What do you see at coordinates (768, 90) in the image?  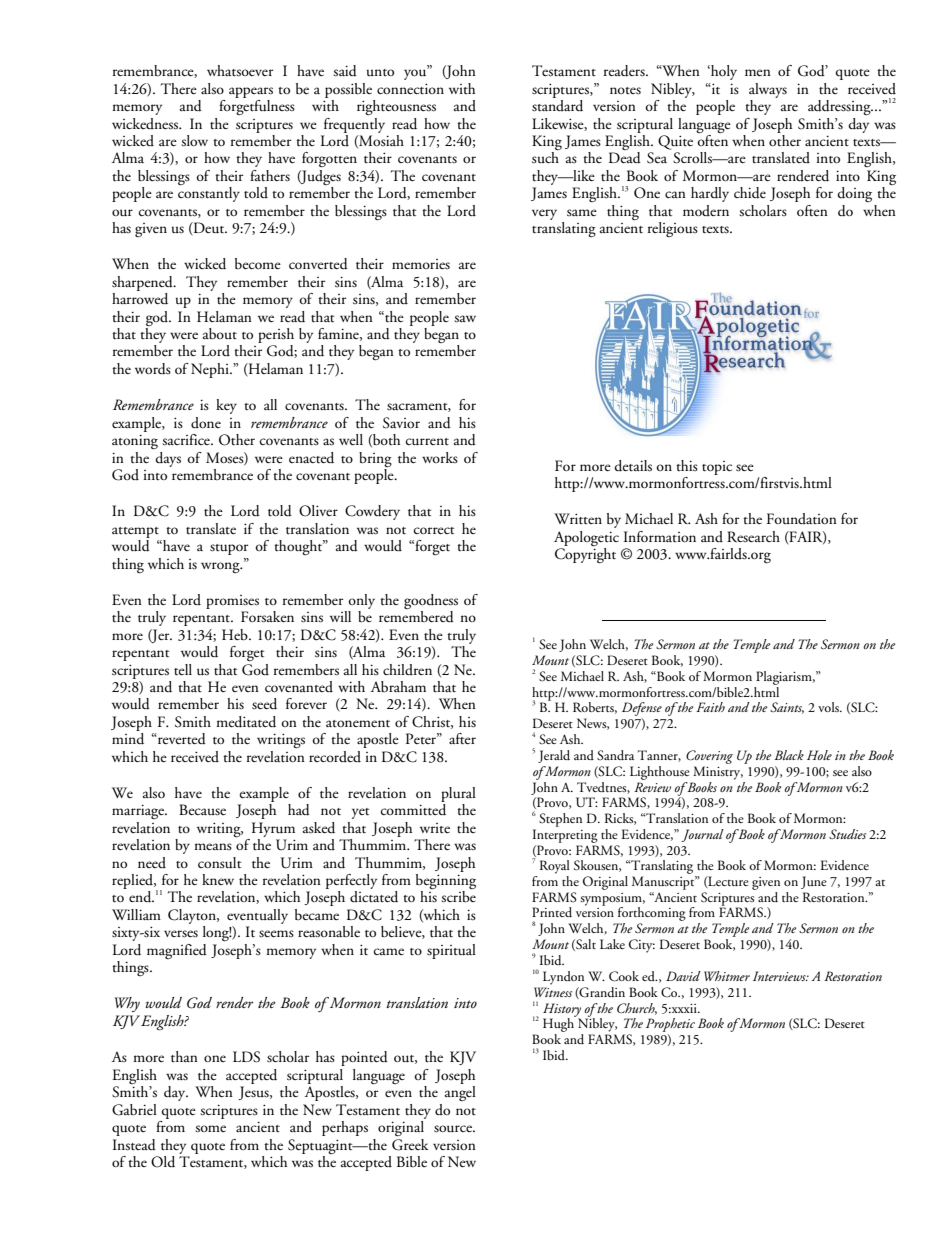 I see `always` at bounding box center [768, 90].
